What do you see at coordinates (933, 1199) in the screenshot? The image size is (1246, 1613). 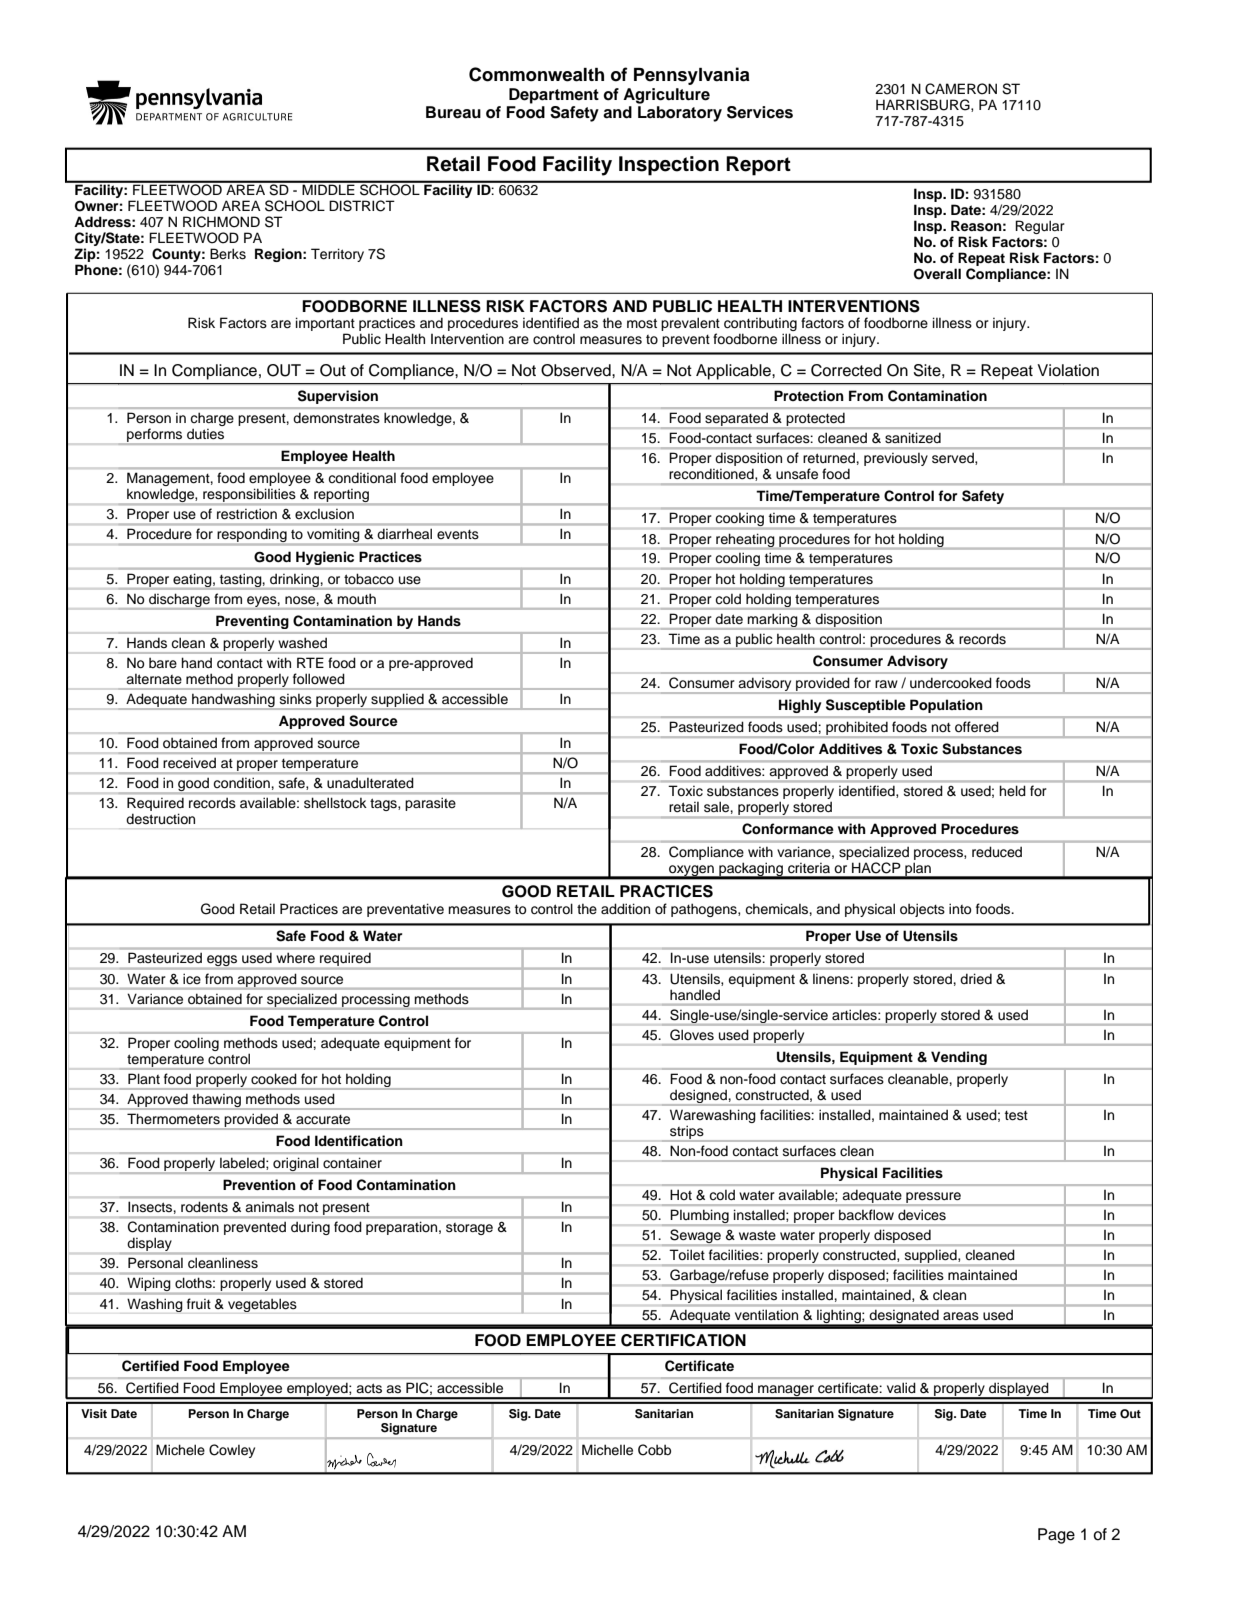 I see `pressure` at bounding box center [933, 1199].
